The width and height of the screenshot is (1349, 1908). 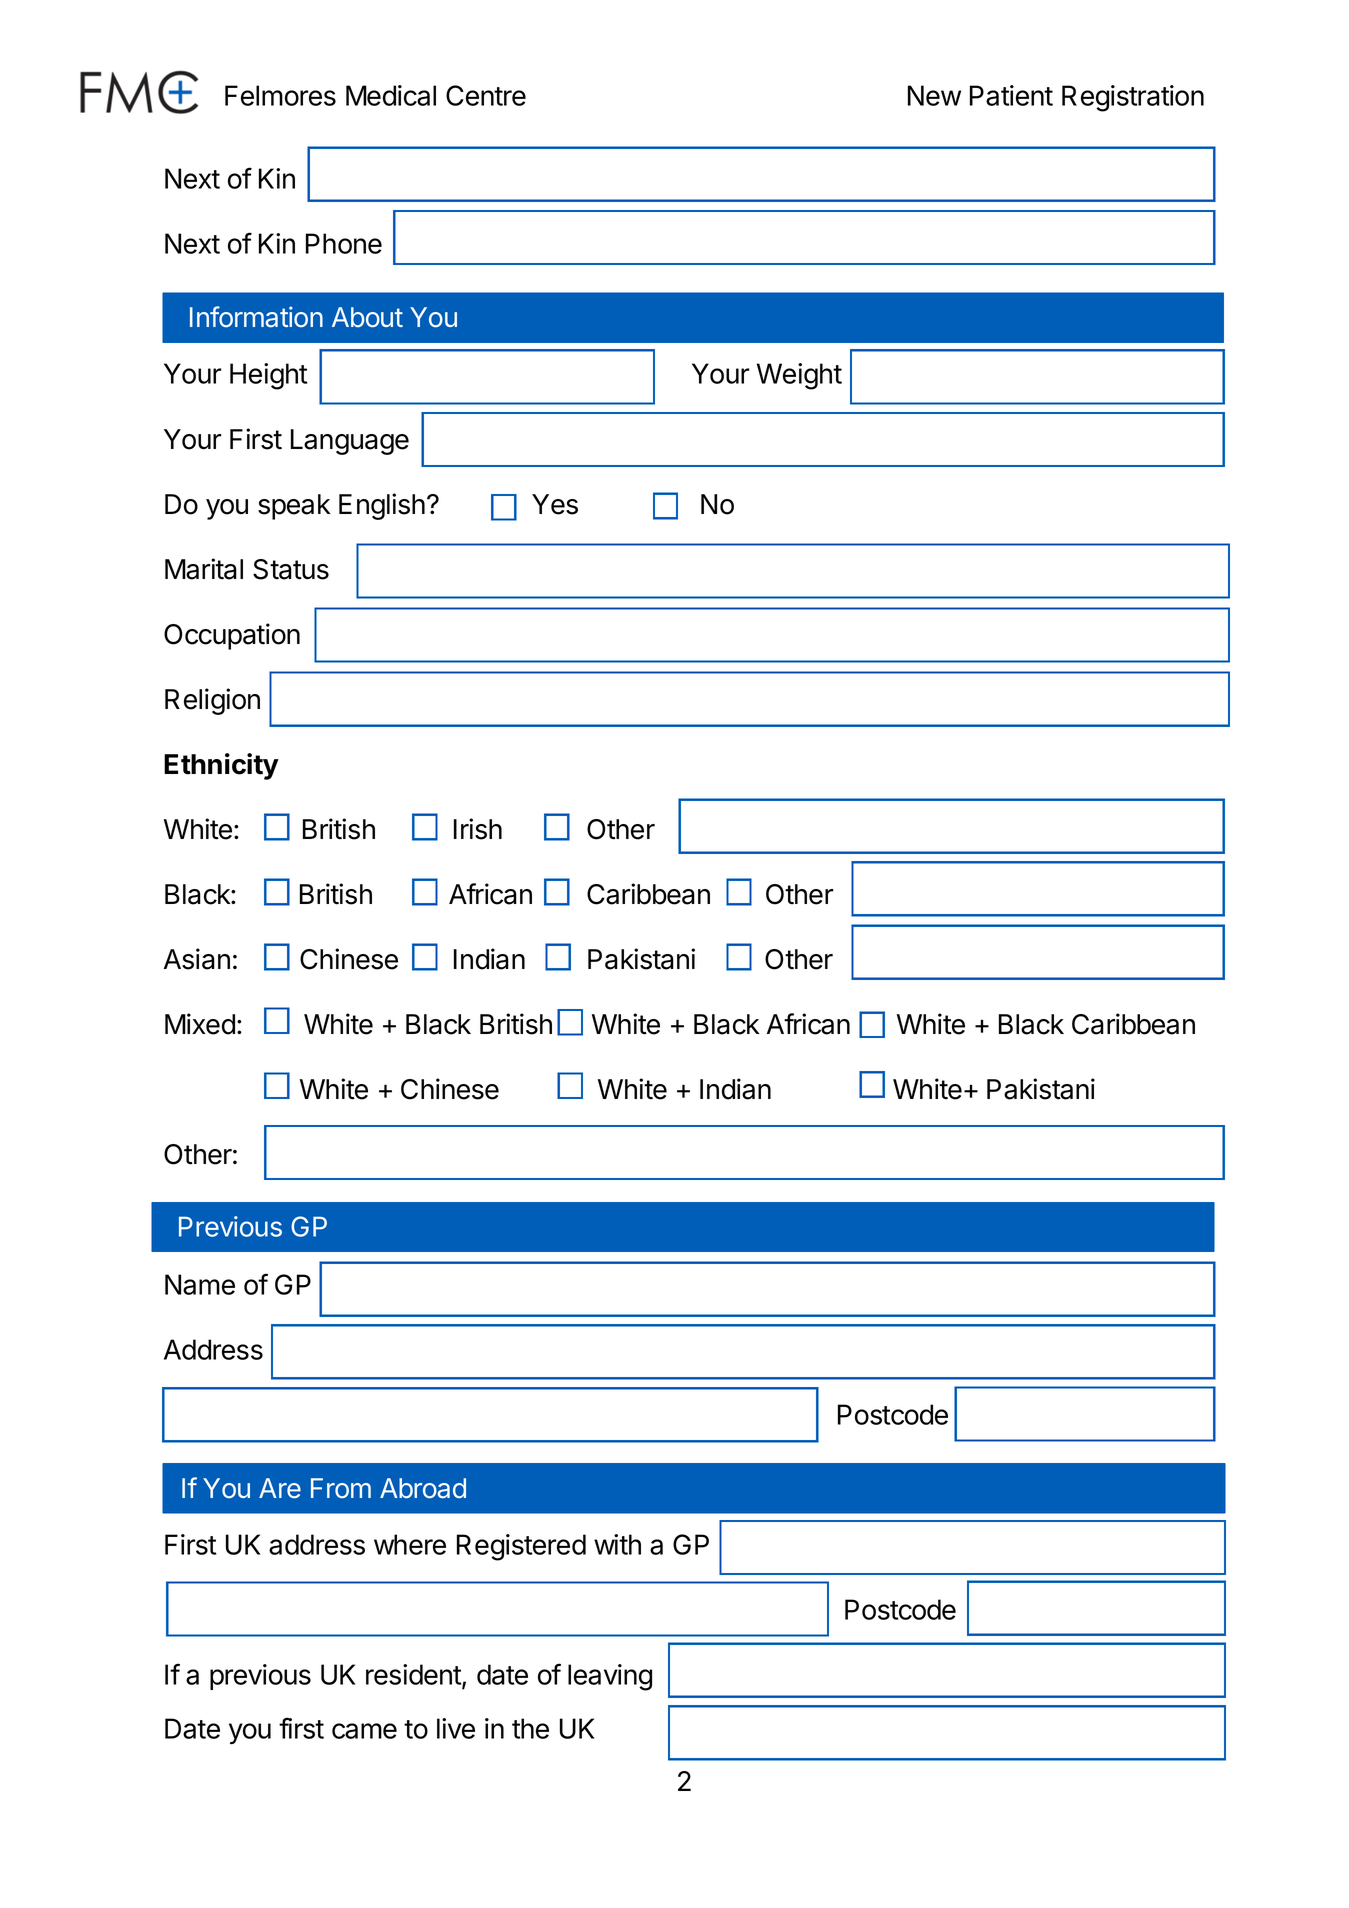 I want to click on leaving, so click(x=610, y=1677).
